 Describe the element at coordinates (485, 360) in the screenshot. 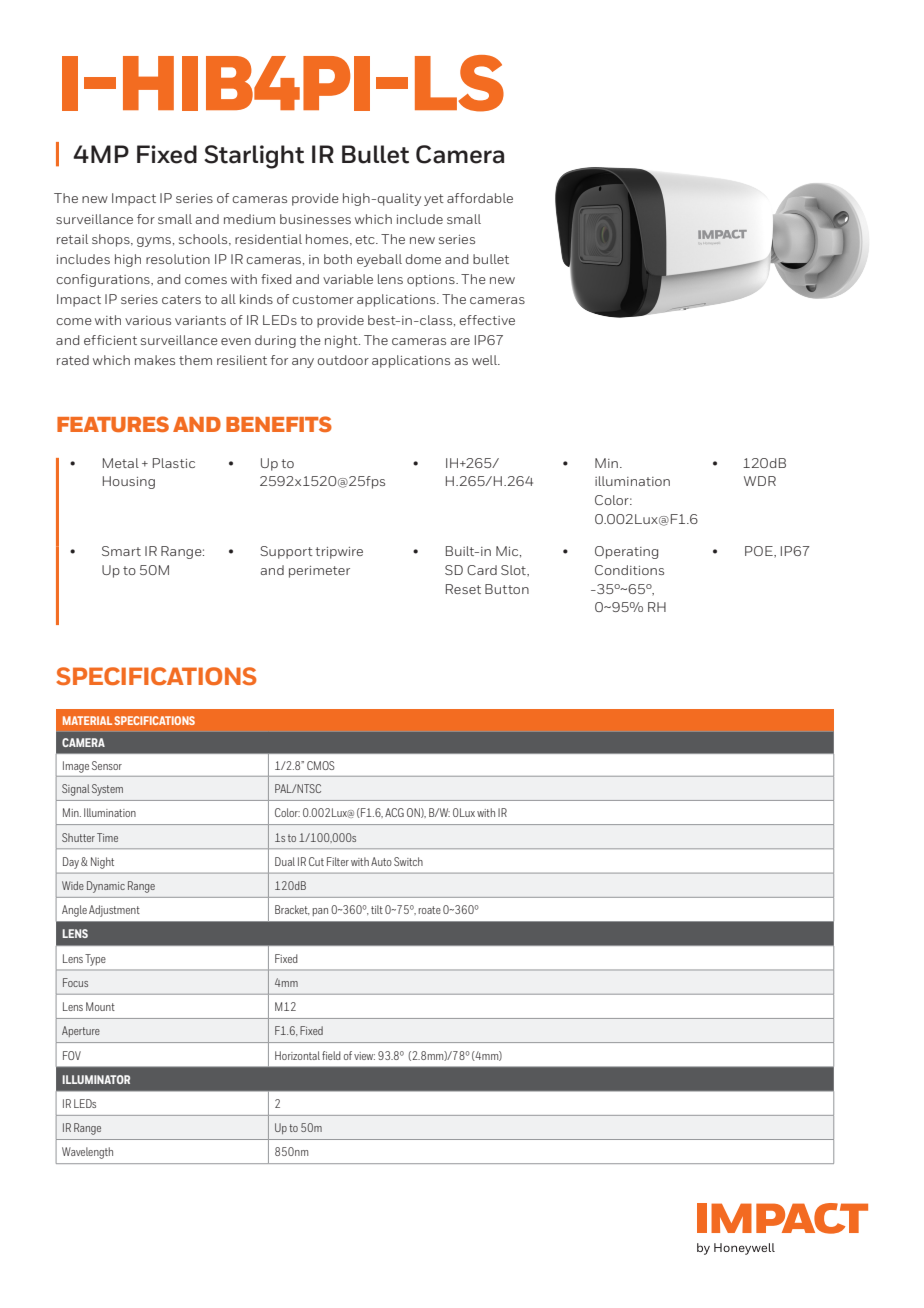

I see `well` at that location.
